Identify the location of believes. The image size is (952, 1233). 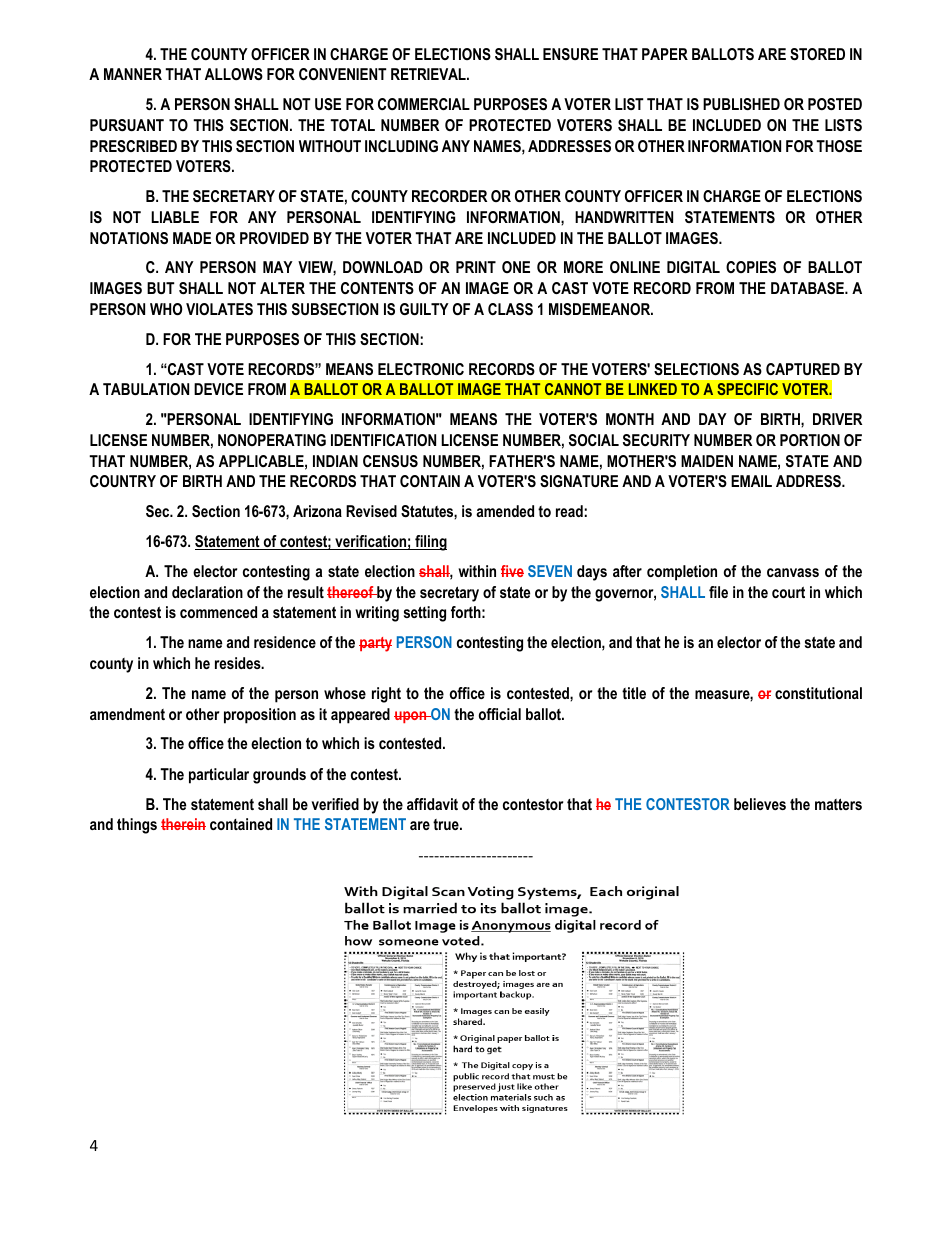
(760, 804).
